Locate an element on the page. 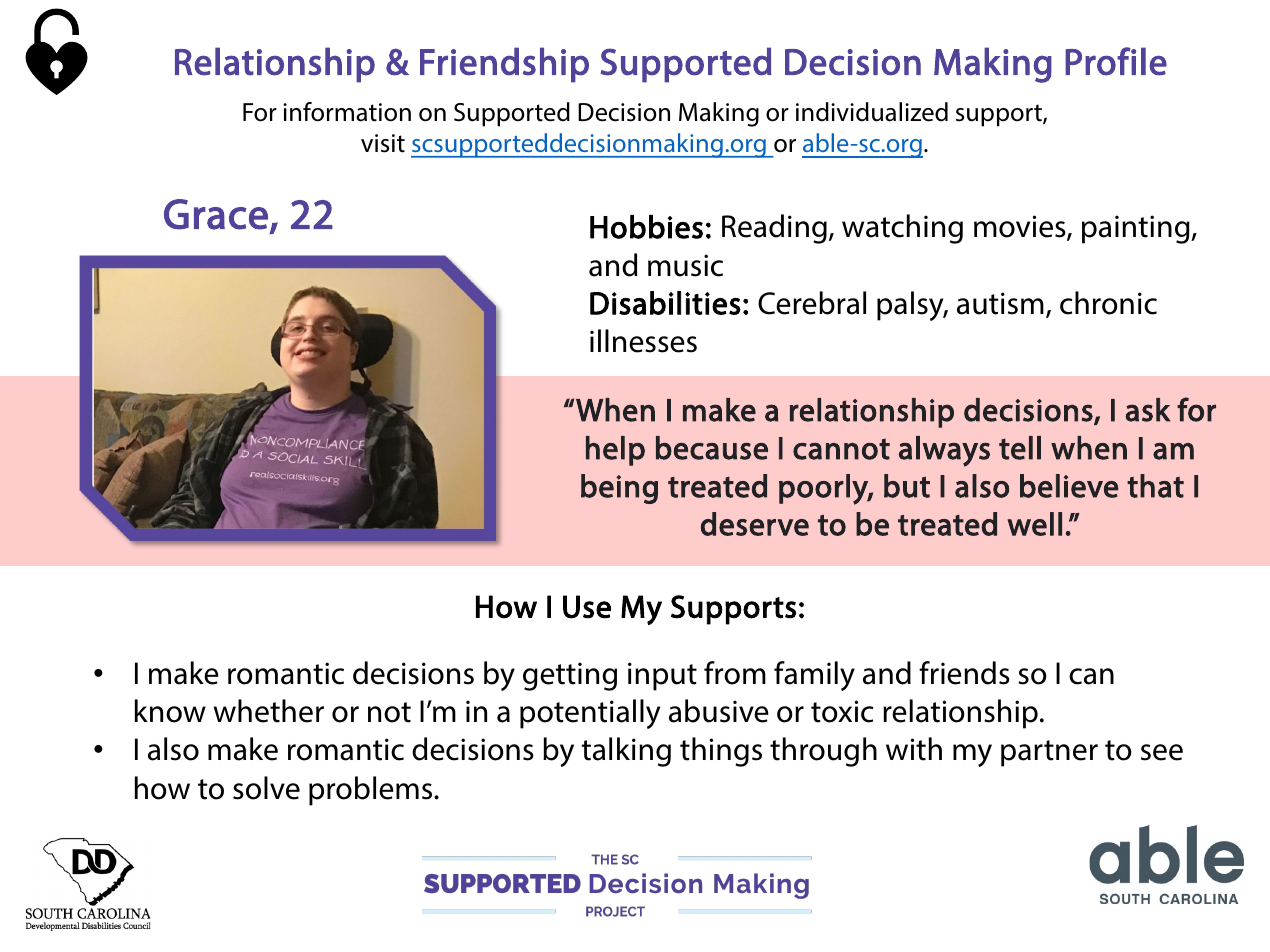  input is located at coordinates (662, 676).
